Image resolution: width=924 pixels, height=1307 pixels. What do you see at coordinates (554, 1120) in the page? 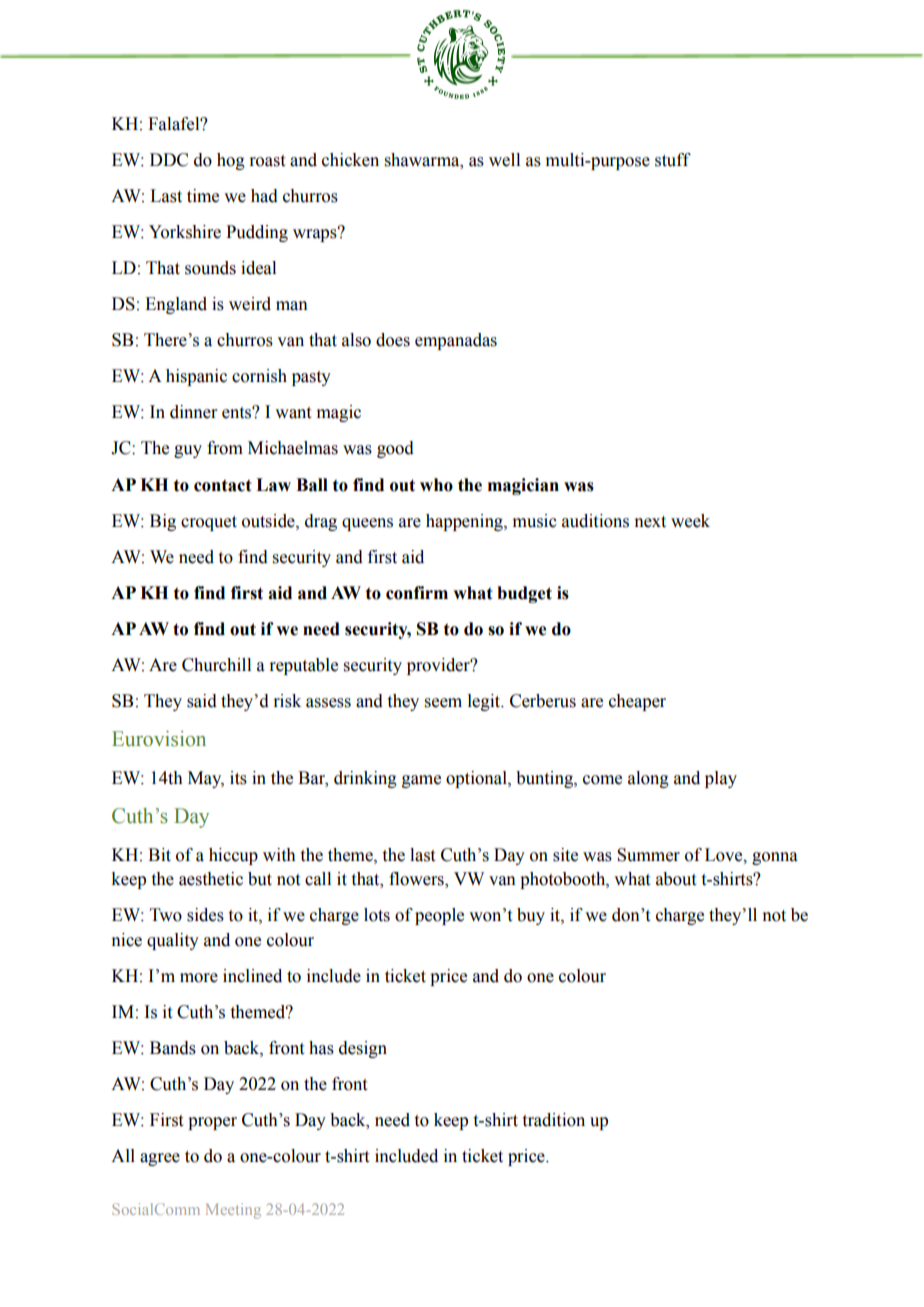
I see `tradition` at bounding box center [554, 1120].
